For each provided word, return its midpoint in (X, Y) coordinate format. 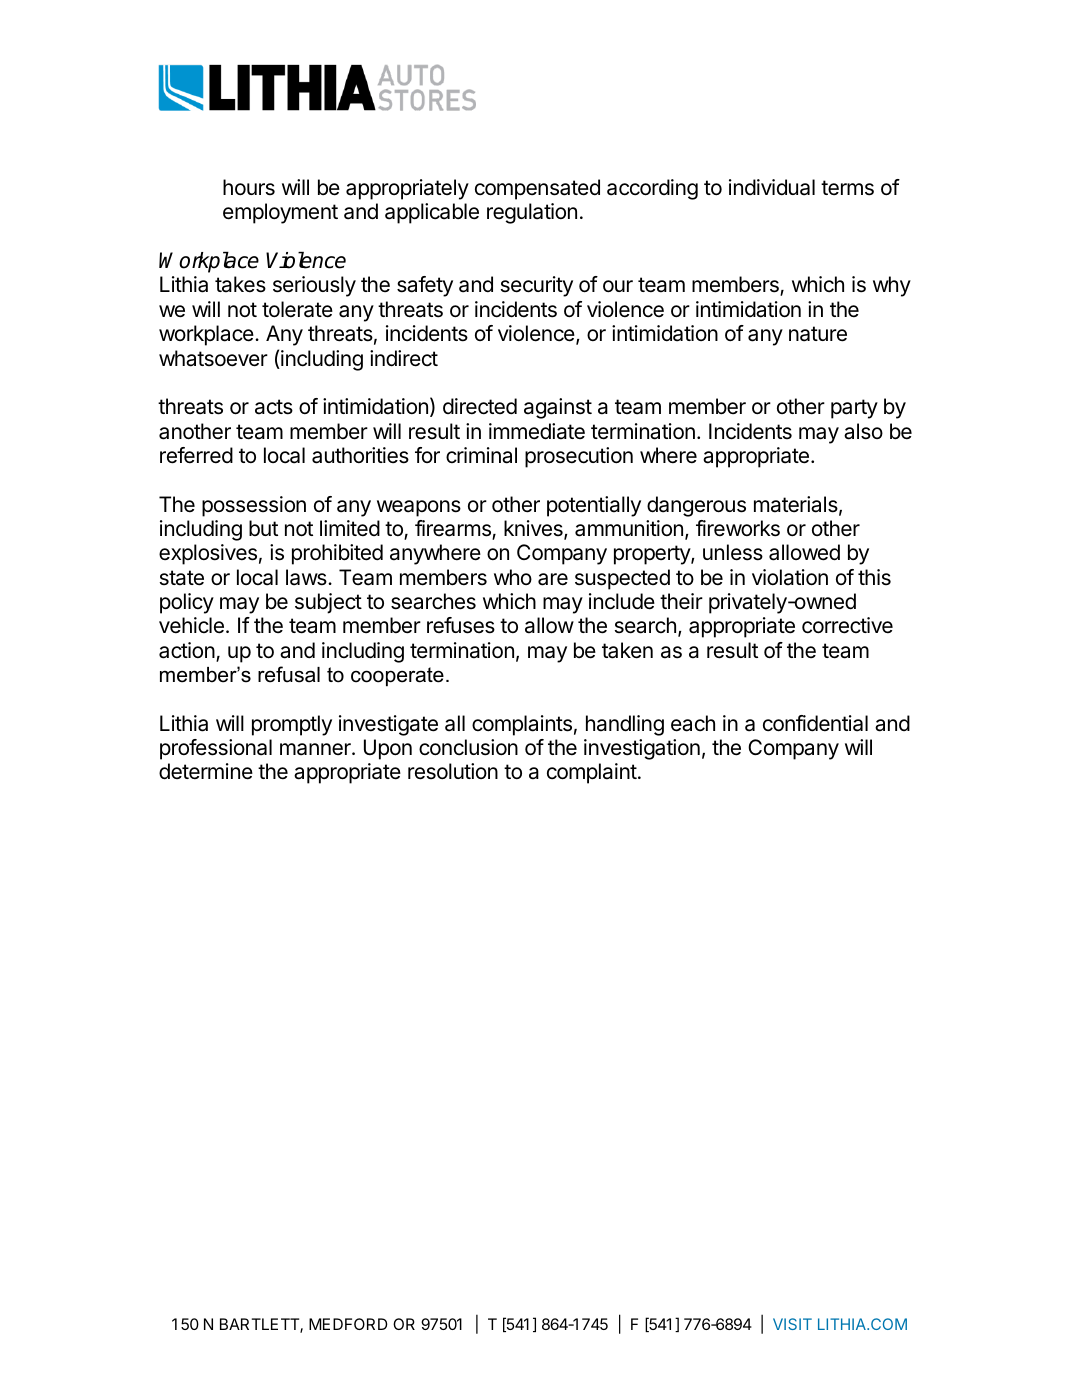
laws (307, 577)
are (553, 579)
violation (790, 577)
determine (206, 771)
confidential (815, 723)
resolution (453, 771)
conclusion (468, 747)
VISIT (792, 1324)
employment (280, 213)
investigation (642, 749)
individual (772, 187)
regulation (532, 213)
